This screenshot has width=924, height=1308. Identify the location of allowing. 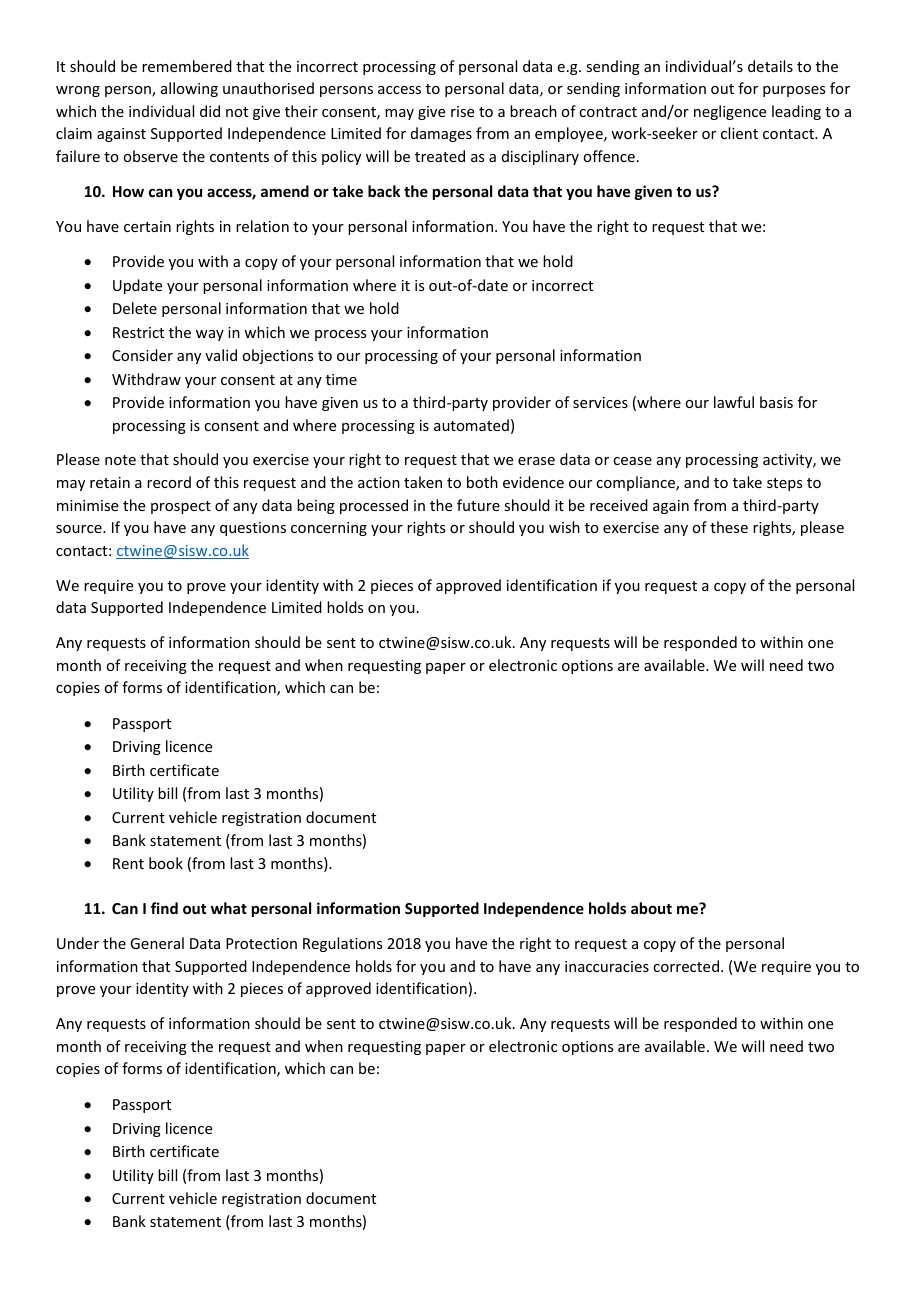
(189, 89).
